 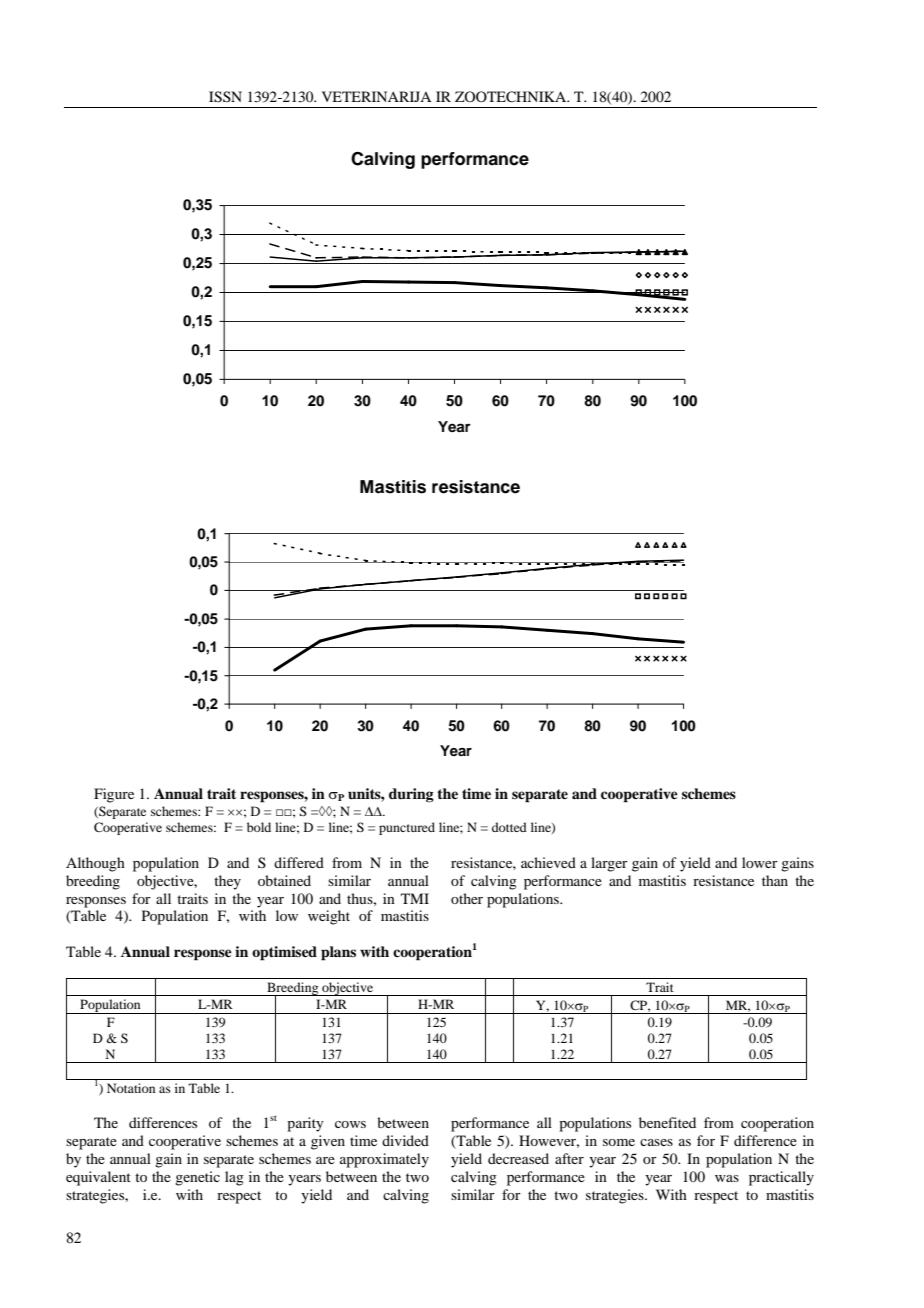 I want to click on divided, so click(x=405, y=1140).
